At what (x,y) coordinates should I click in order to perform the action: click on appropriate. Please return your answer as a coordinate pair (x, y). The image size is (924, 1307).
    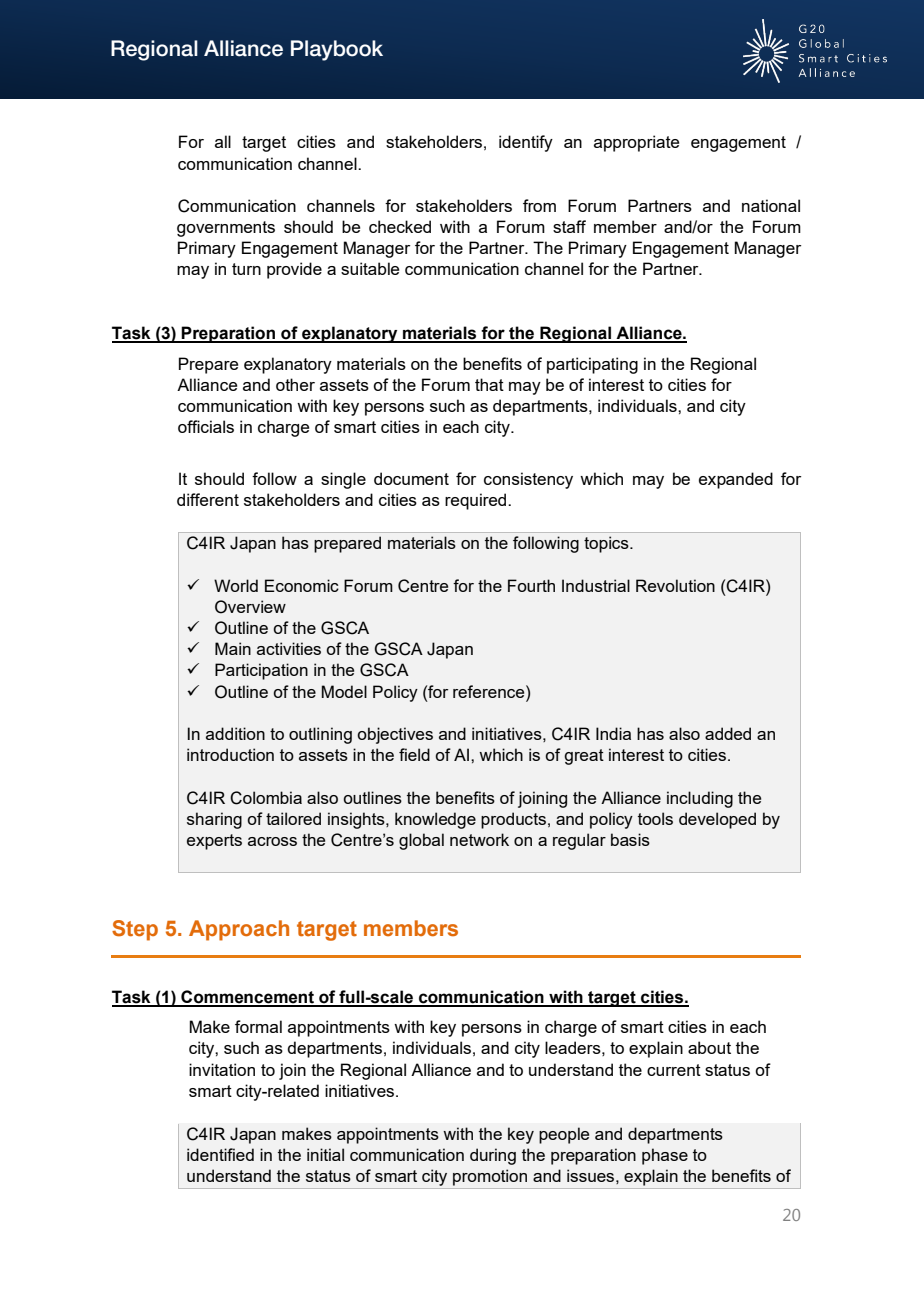
    Looking at the image, I should click on (636, 143).
